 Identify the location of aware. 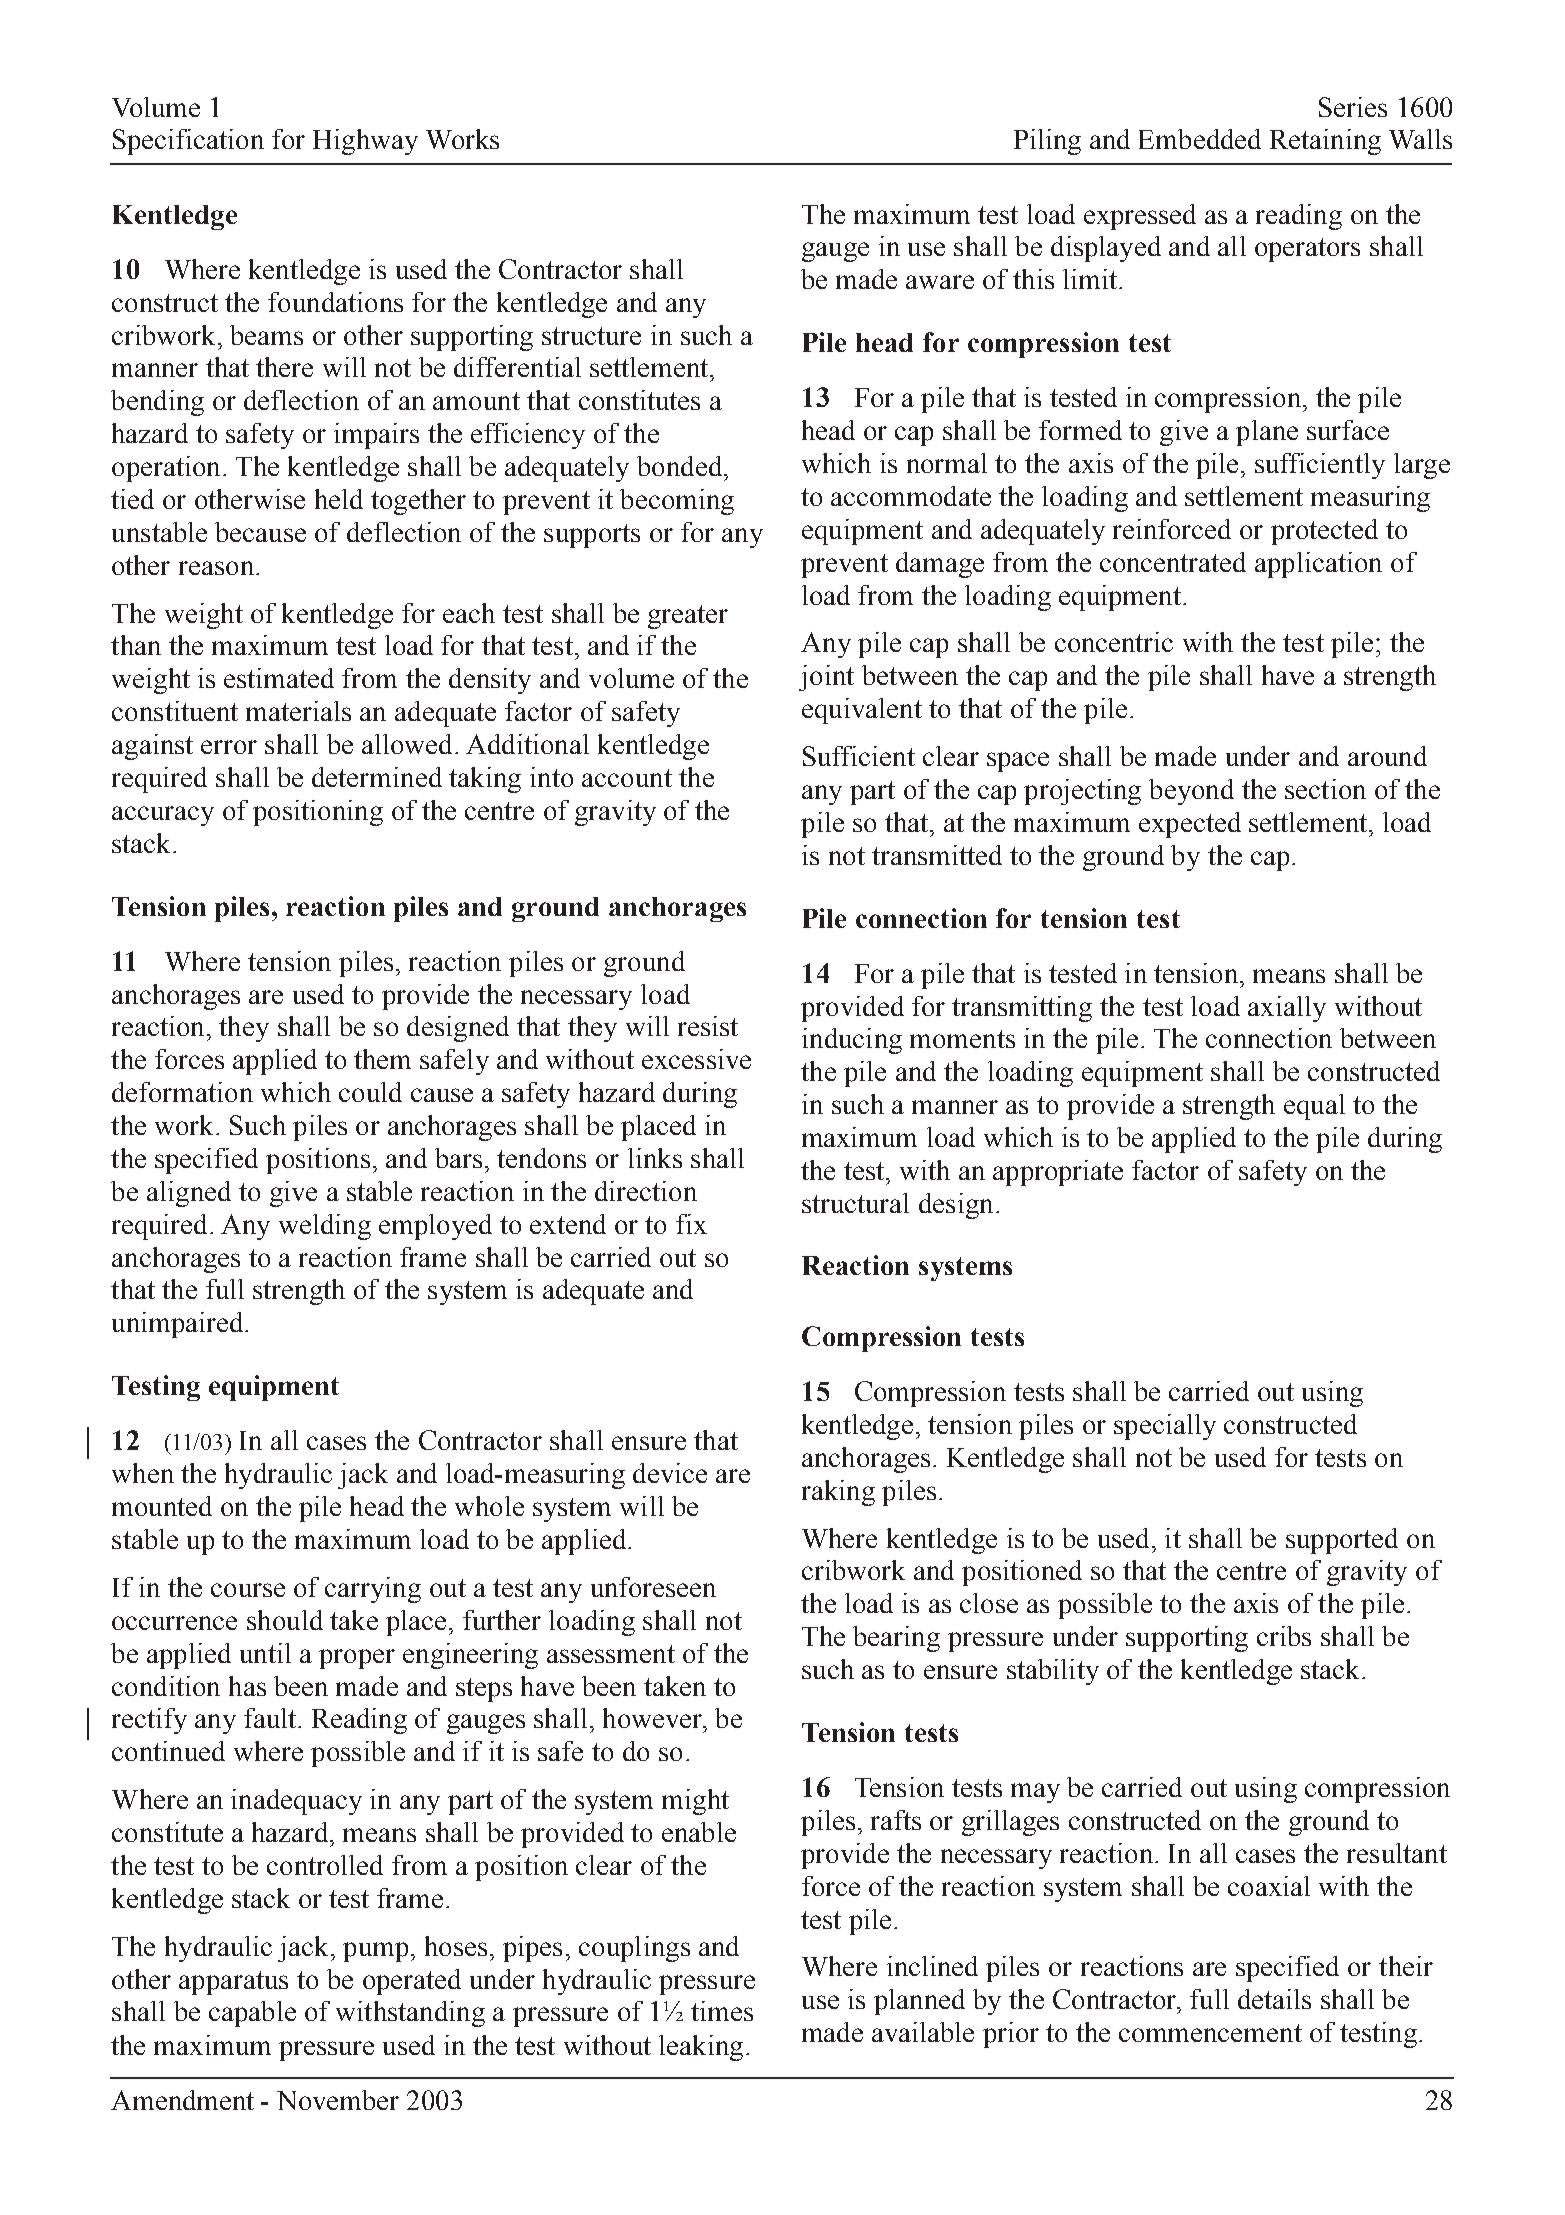
(940, 282).
